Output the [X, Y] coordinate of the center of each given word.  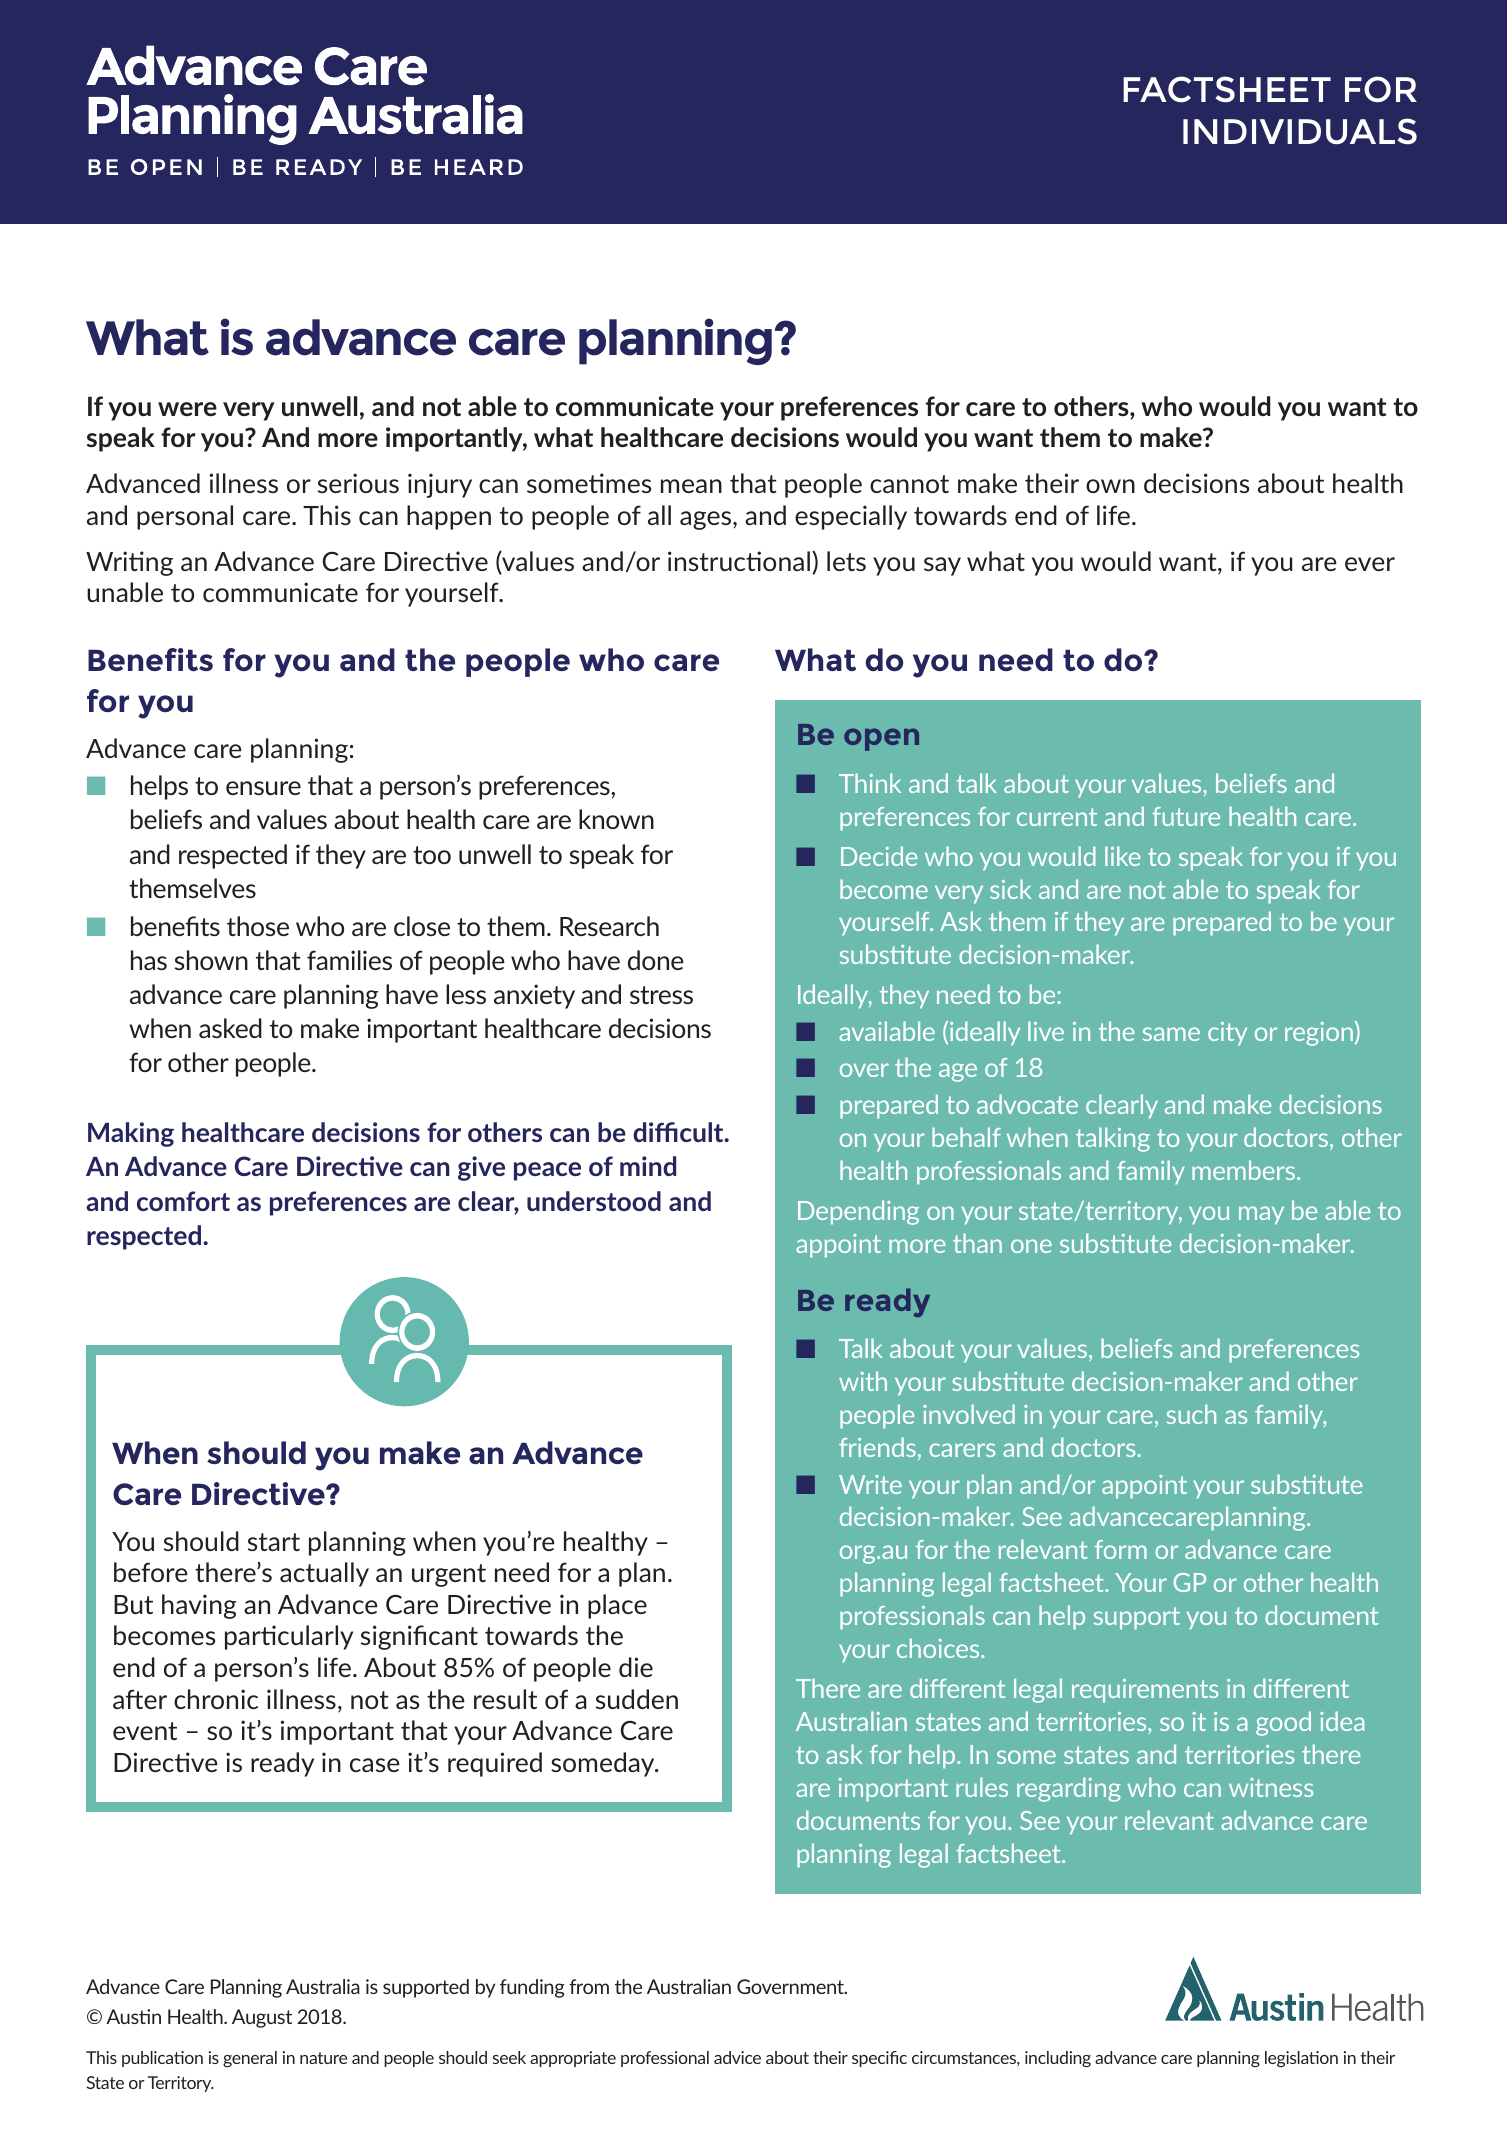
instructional [739, 561]
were [187, 409]
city [1227, 1034]
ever [1370, 564]
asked [230, 1028]
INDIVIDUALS [1300, 131]
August [262, 2018]
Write [870, 1484]
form [1121, 1549]
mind [648, 1166]
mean [691, 486]
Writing [129, 563]
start [274, 1542]
